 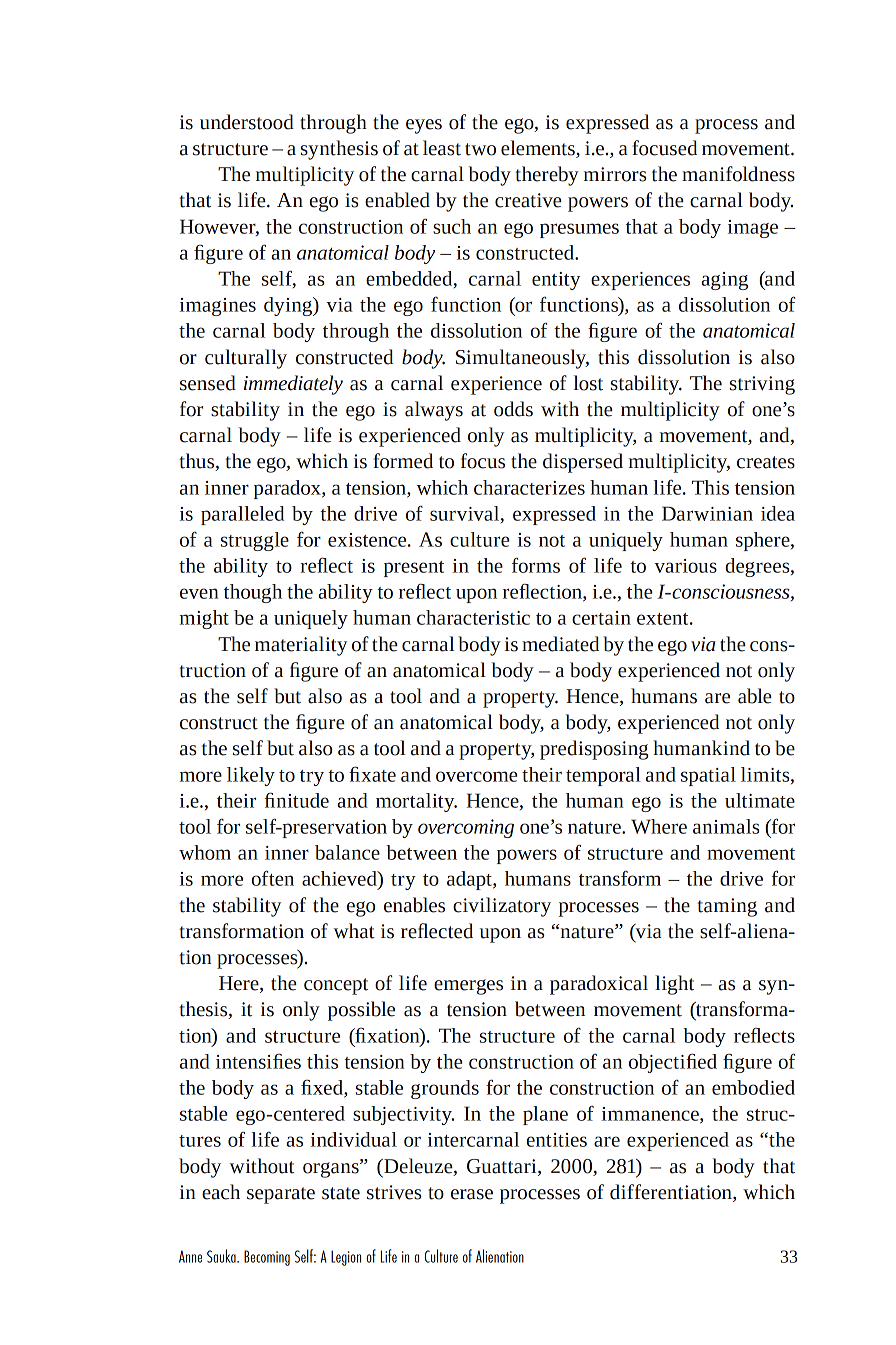 What do you see at coordinates (247, 122) in the image?
I see `understood` at bounding box center [247, 122].
